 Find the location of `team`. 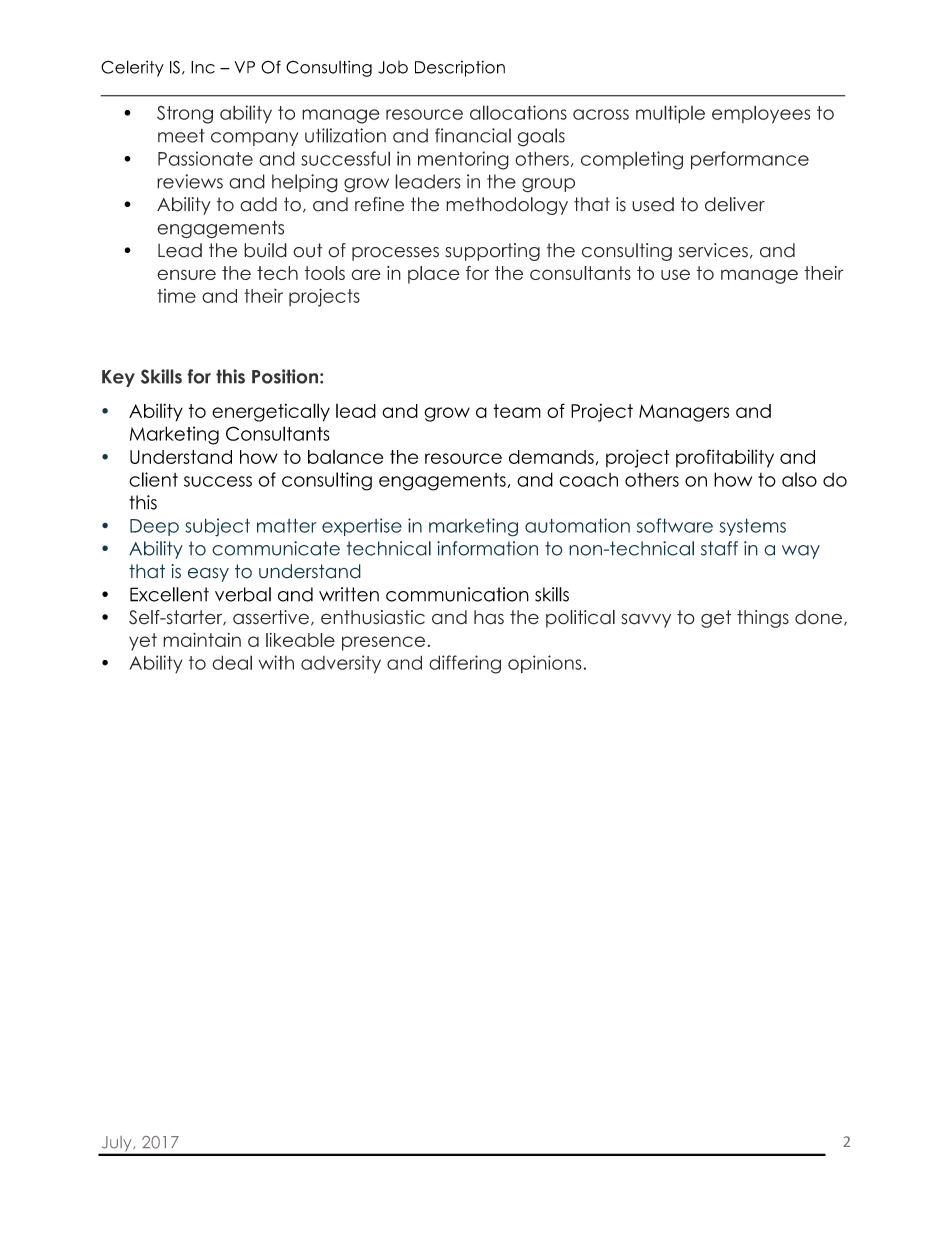

team is located at coordinates (517, 411).
